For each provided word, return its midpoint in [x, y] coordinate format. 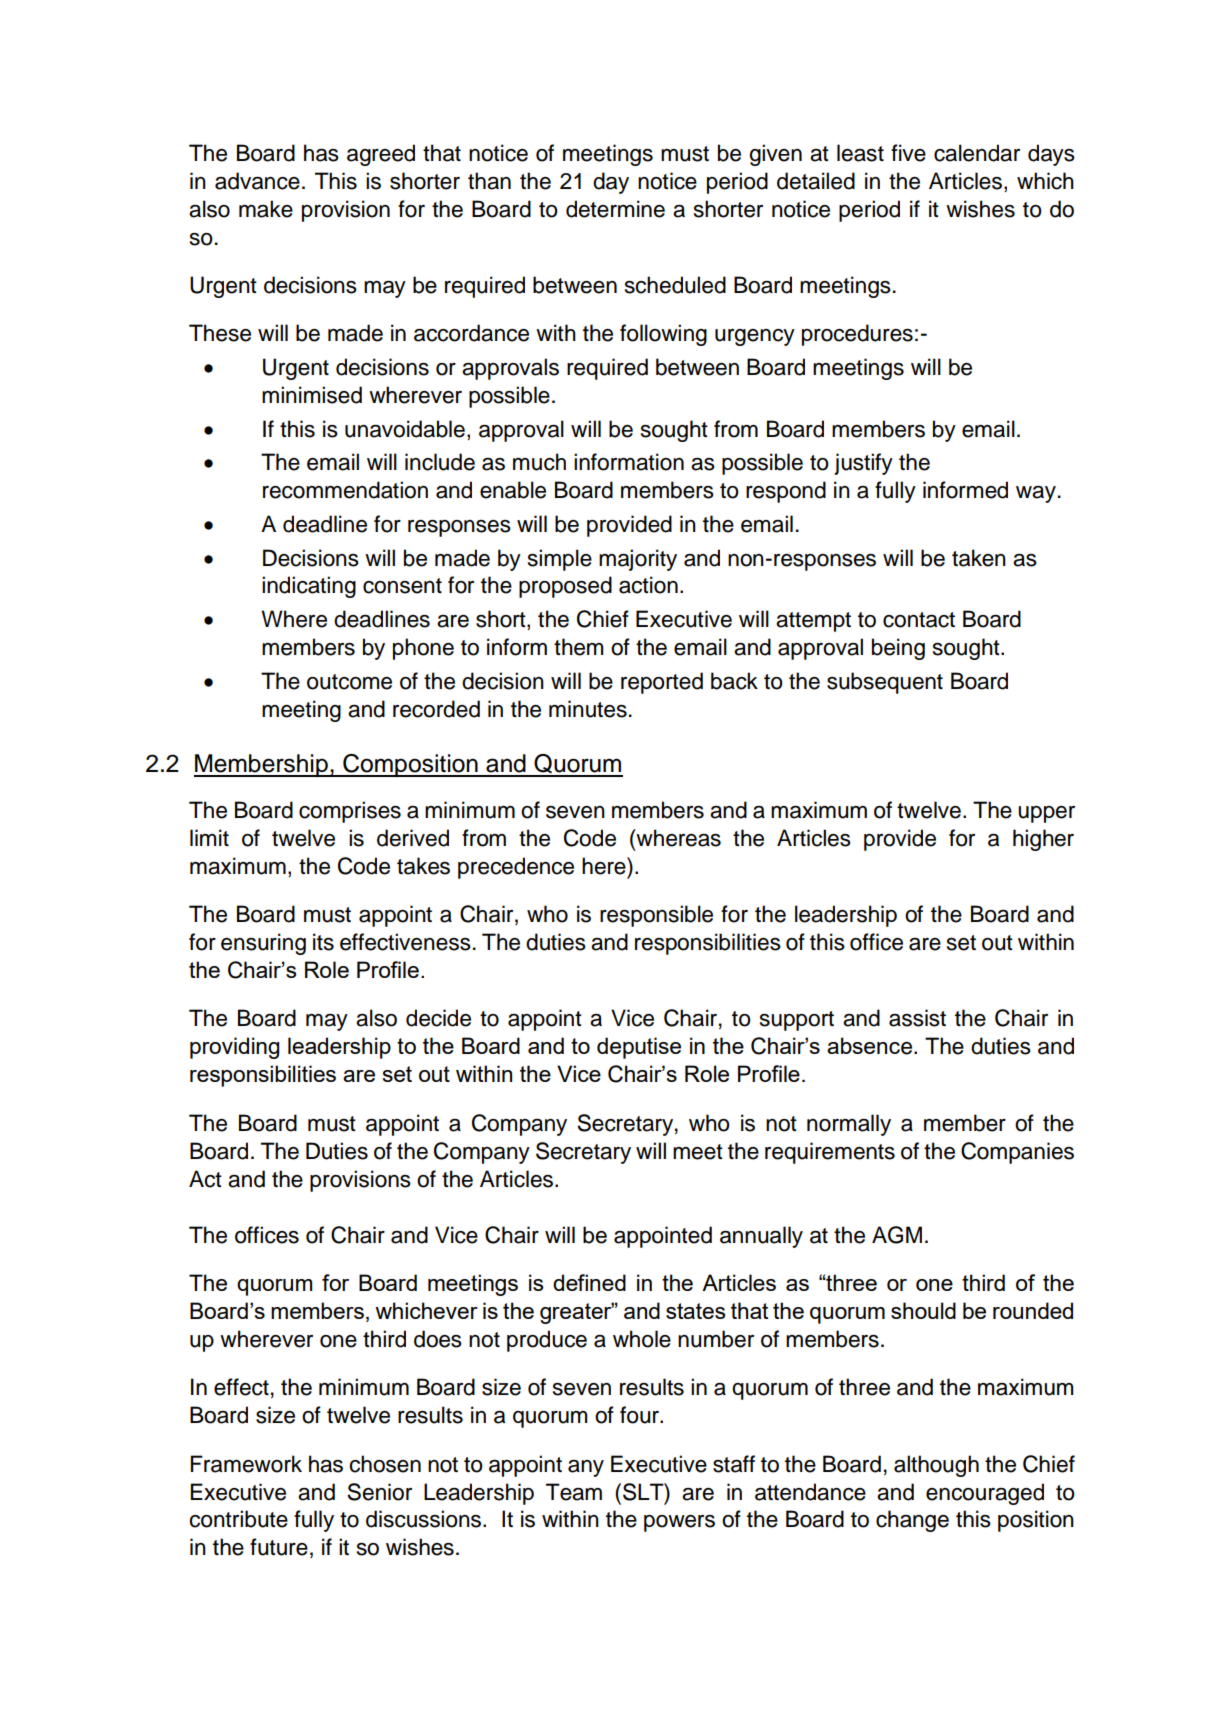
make [266, 209]
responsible [656, 916]
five [908, 153]
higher [1043, 840]
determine [615, 209]
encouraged [985, 1494]
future [279, 1547]
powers [679, 1523]
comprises [350, 812]
